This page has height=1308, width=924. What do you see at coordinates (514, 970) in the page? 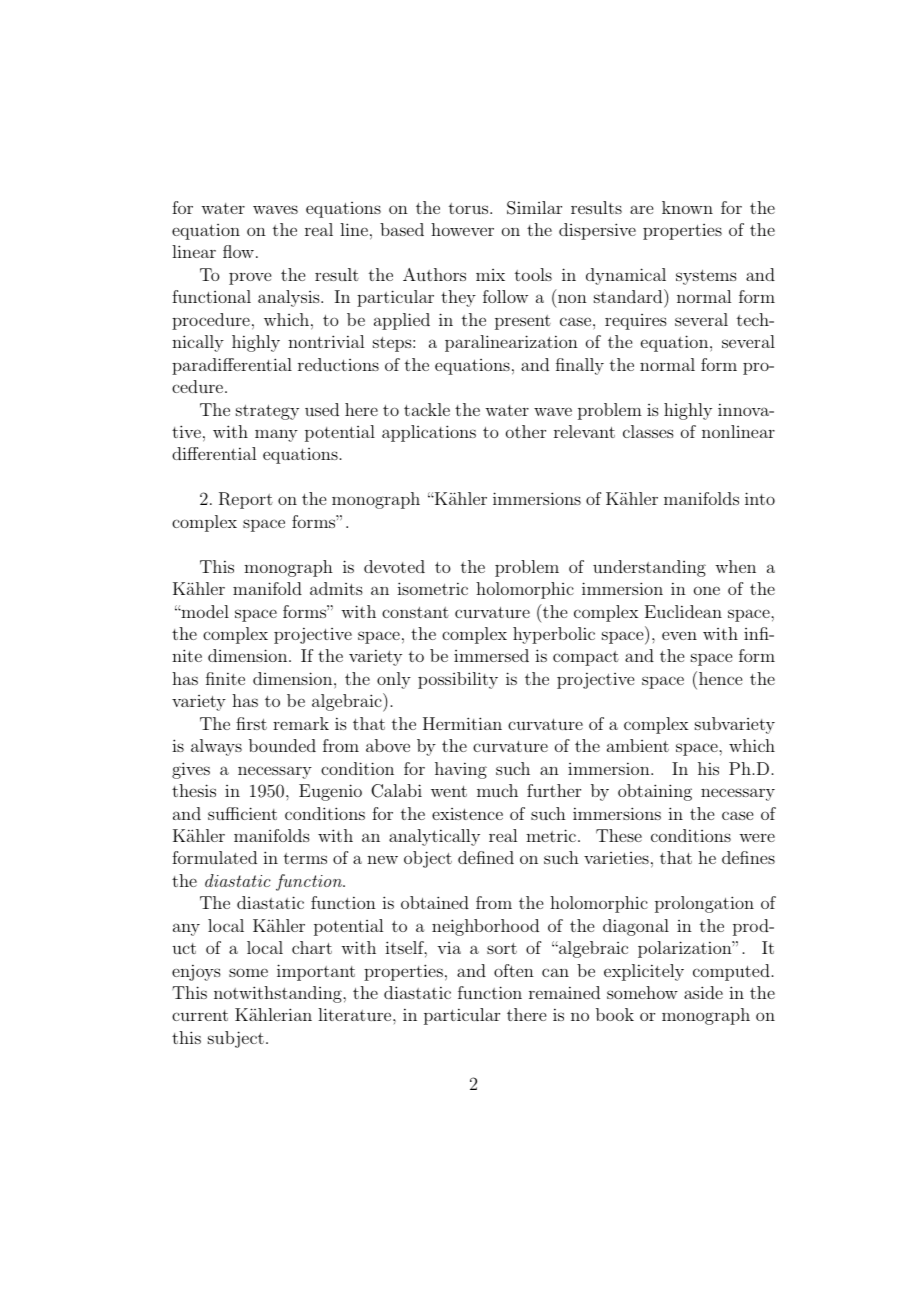
I see `often` at bounding box center [514, 970].
